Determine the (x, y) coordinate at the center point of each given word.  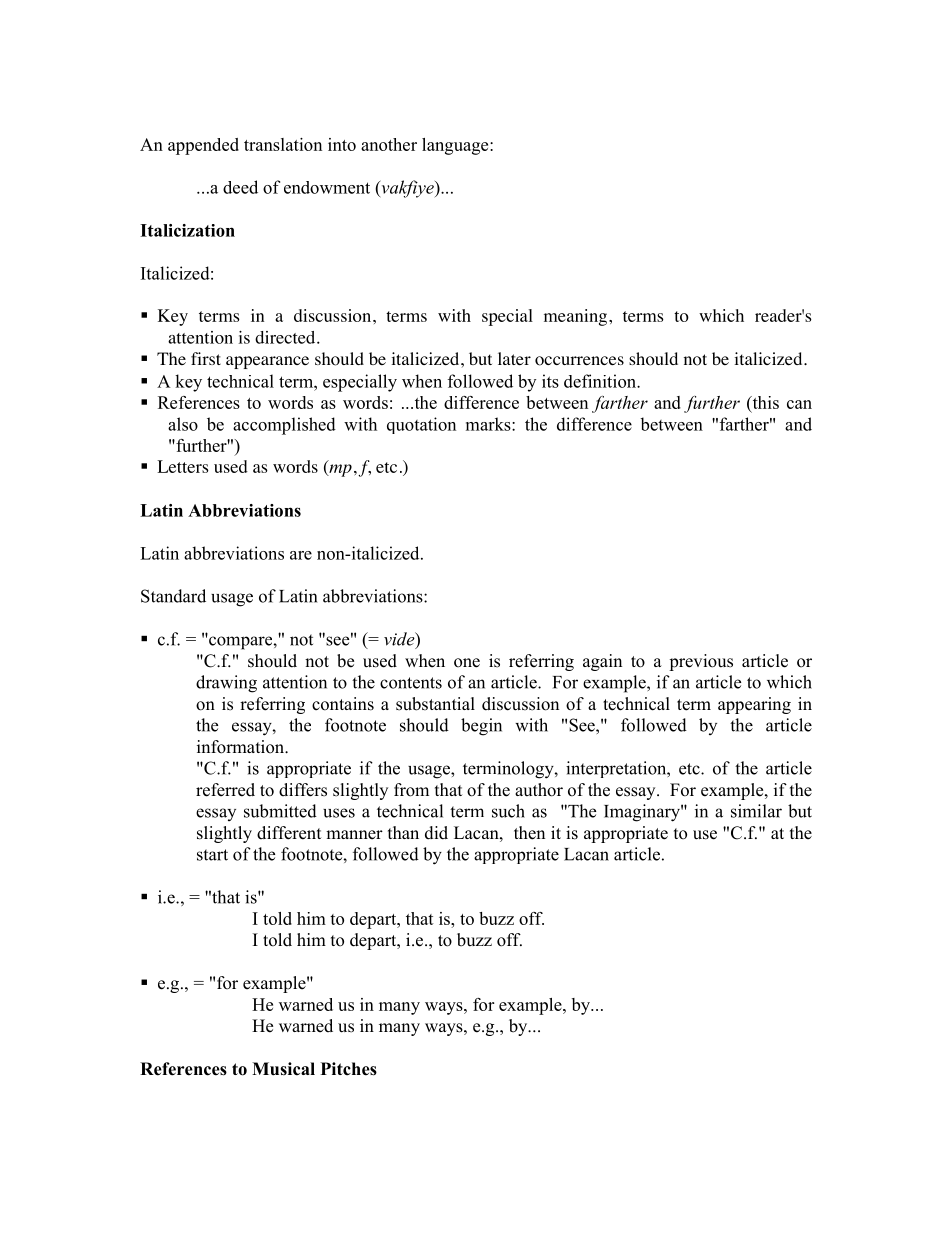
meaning (577, 317)
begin (481, 727)
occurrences (579, 361)
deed (240, 187)
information (242, 747)
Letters (183, 466)
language (456, 146)
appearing (754, 705)
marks (489, 424)
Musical (283, 1069)
